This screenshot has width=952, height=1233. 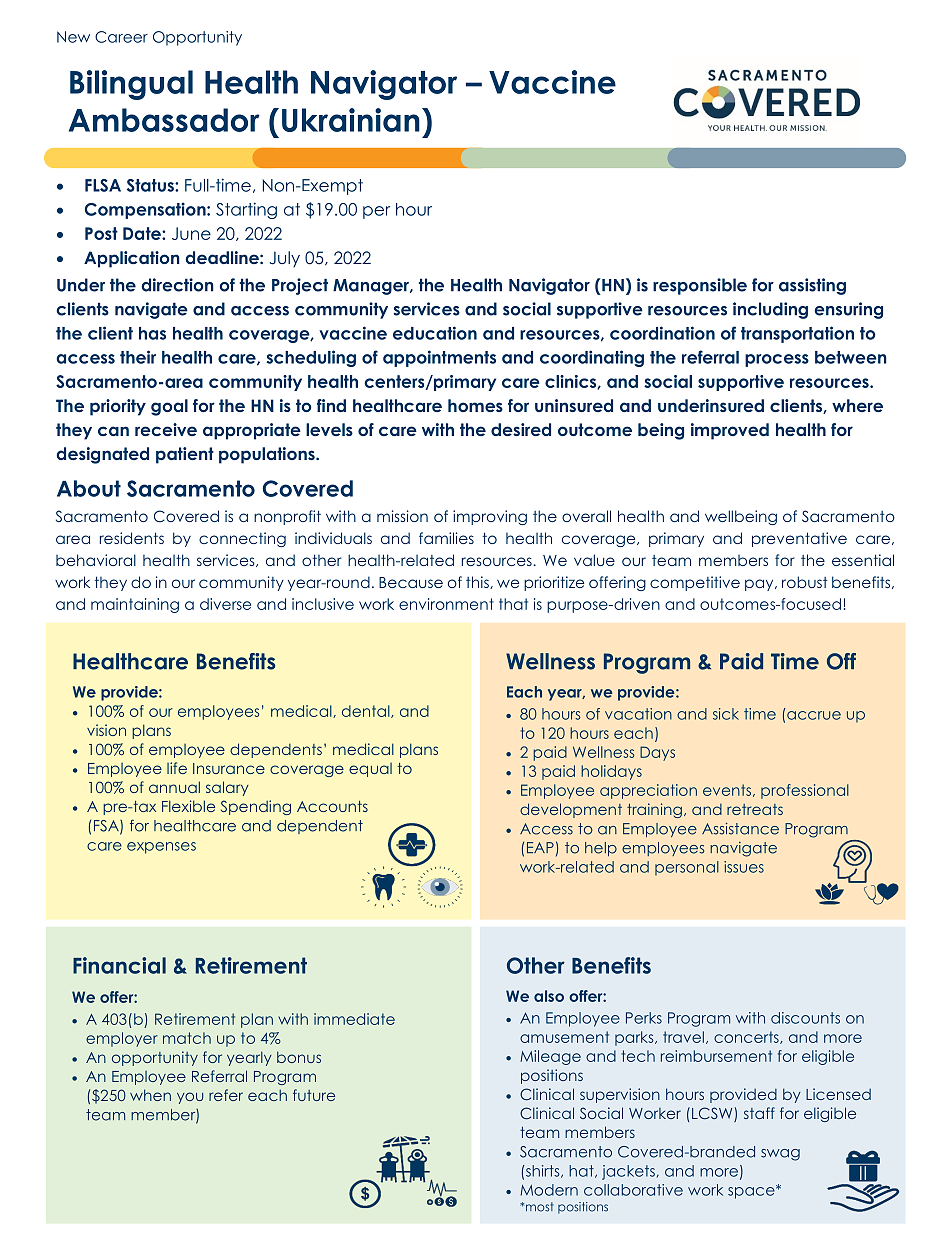 What do you see at coordinates (351, 120) in the screenshot?
I see `Ukrainian` at bounding box center [351, 120].
